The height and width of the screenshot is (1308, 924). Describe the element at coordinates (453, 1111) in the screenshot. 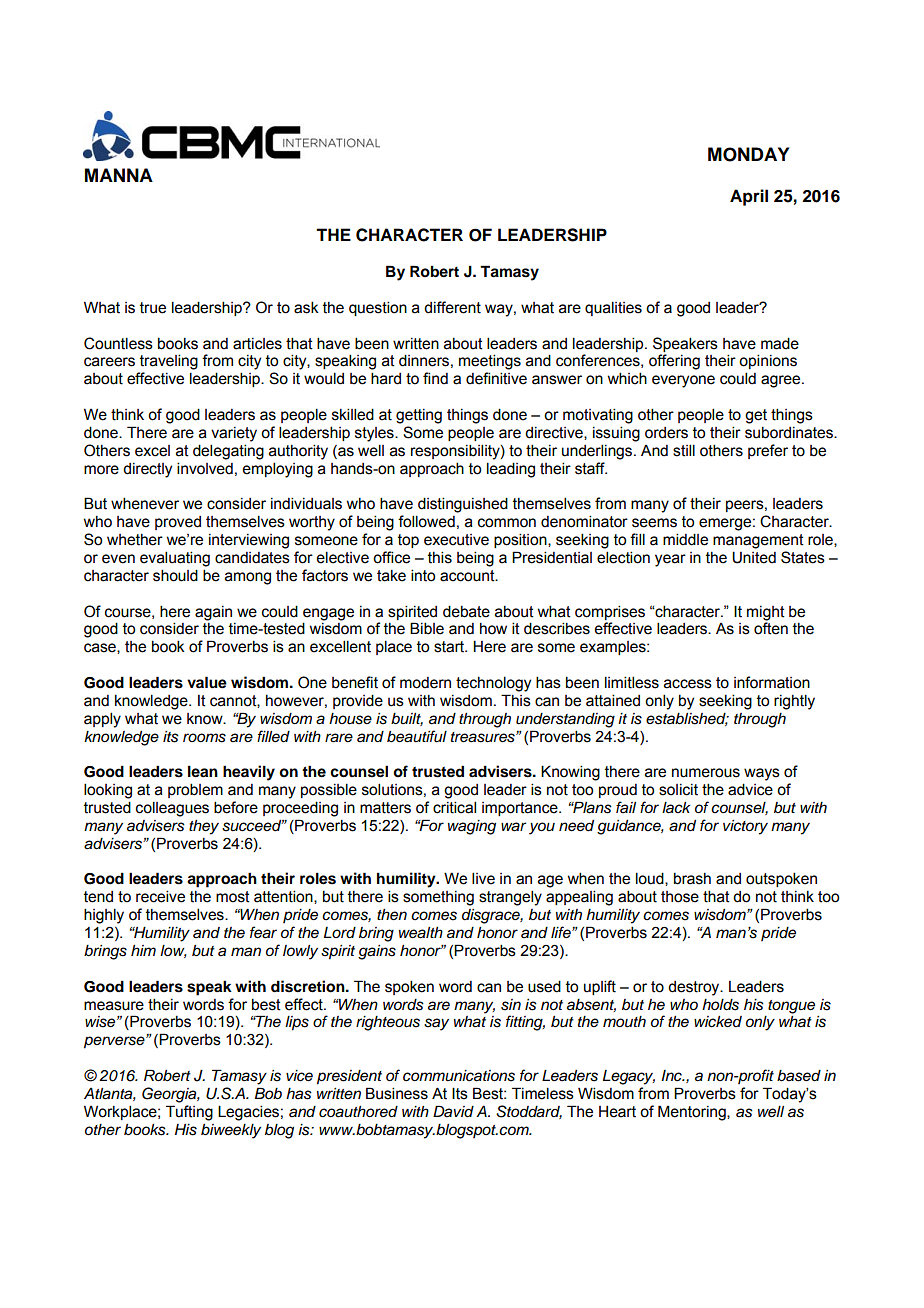

I see `David` at that location.
